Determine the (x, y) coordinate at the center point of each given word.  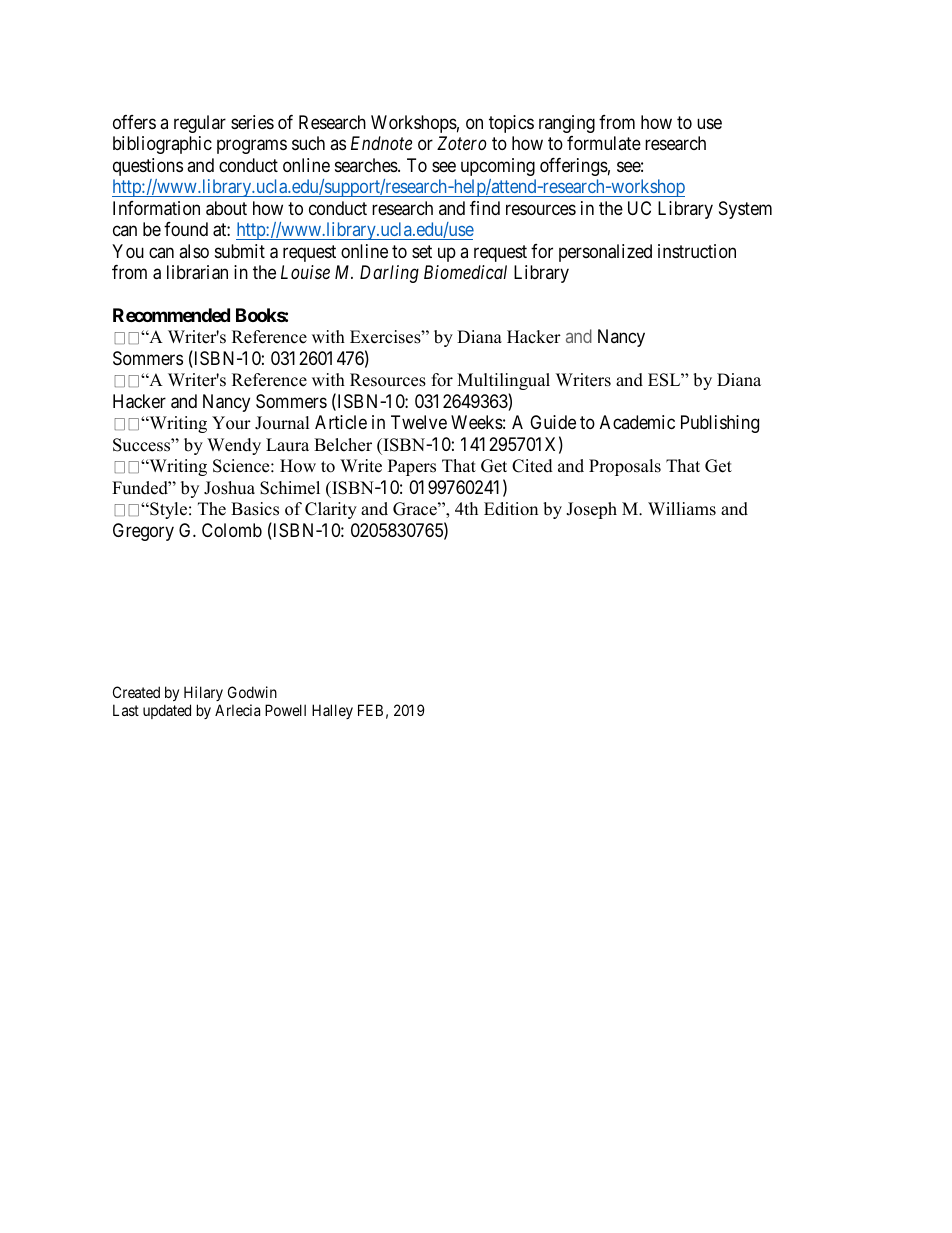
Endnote (381, 143)
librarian (197, 272)
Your (231, 423)
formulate (604, 143)
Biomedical (465, 272)
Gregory (143, 532)
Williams (682, 509)
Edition (511, 509)
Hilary (203, 693)
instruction (697, 251)
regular (200, 124)
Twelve (419, 422)
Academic (637, 422)
